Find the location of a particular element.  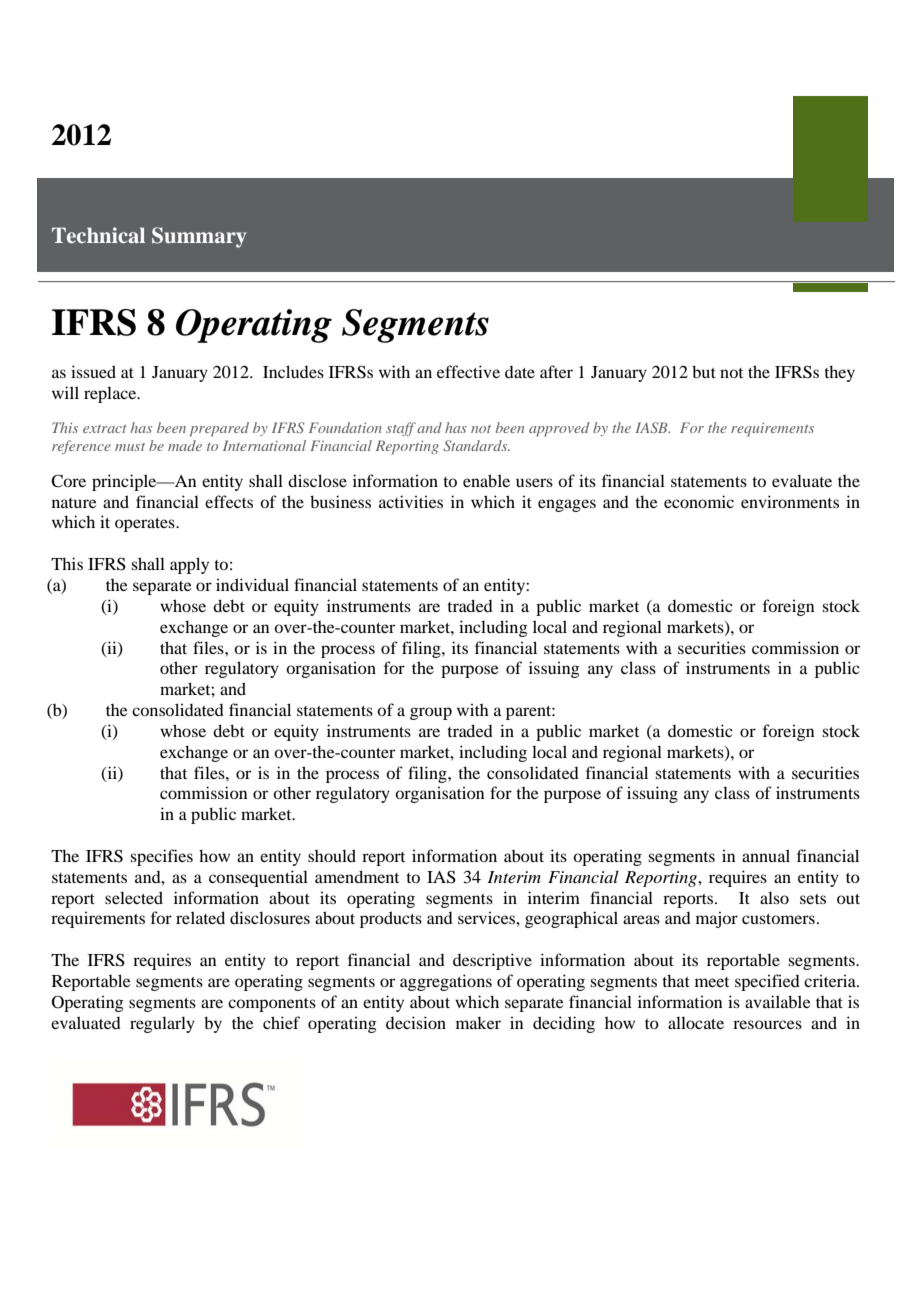

Summary is located at coordinates (199, 237).
